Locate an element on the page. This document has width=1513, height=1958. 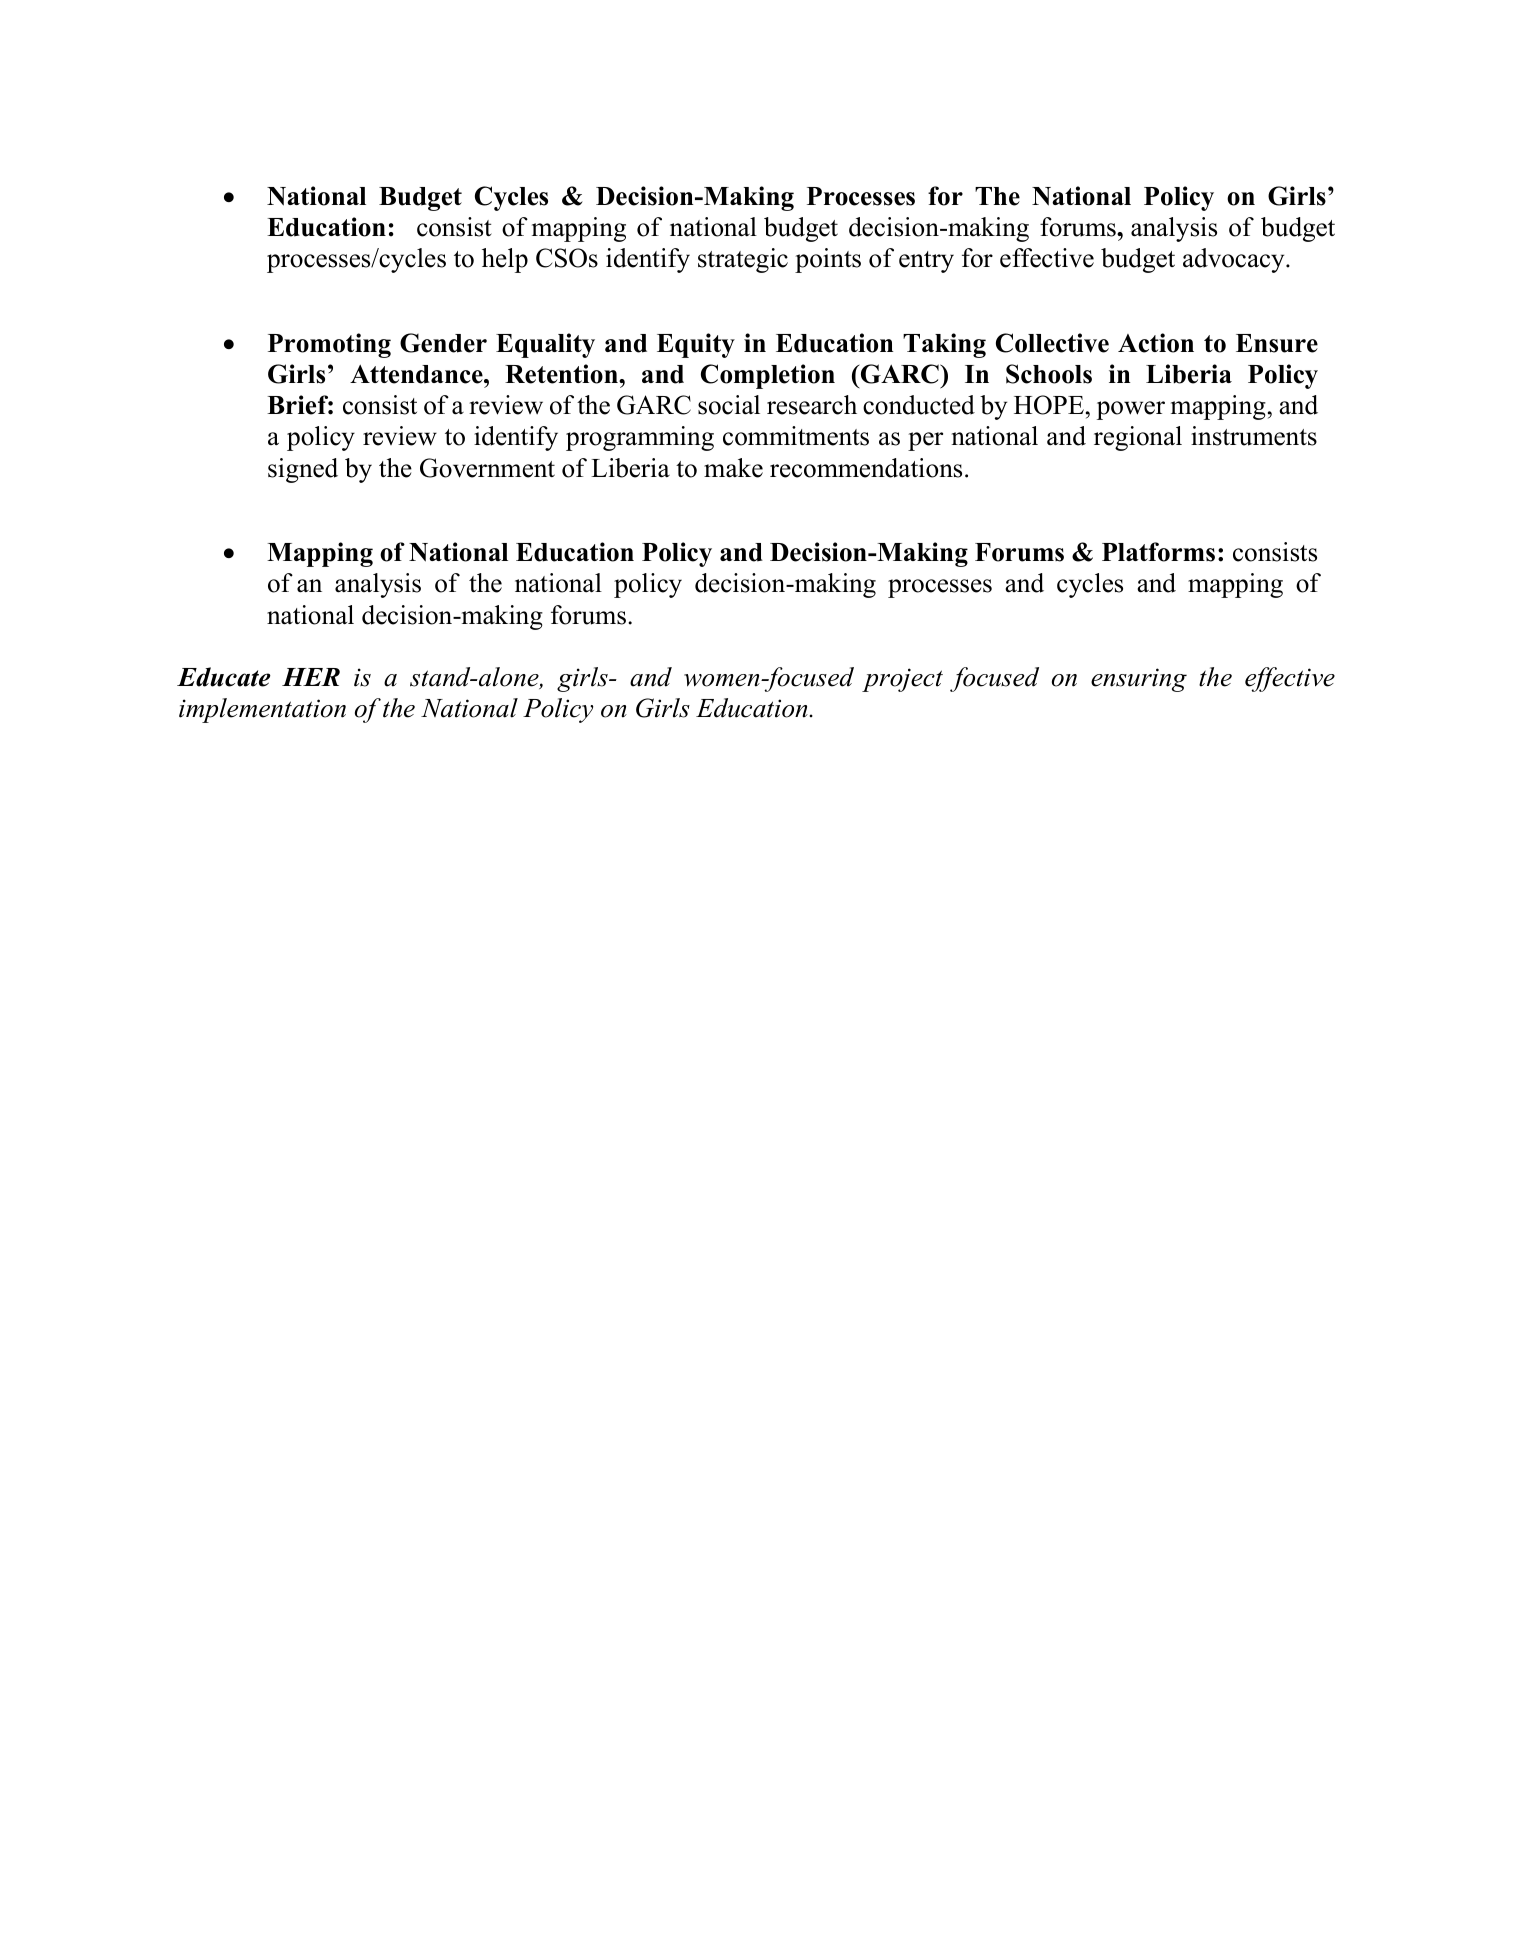
Completion is located at coordinates (768, 376).
